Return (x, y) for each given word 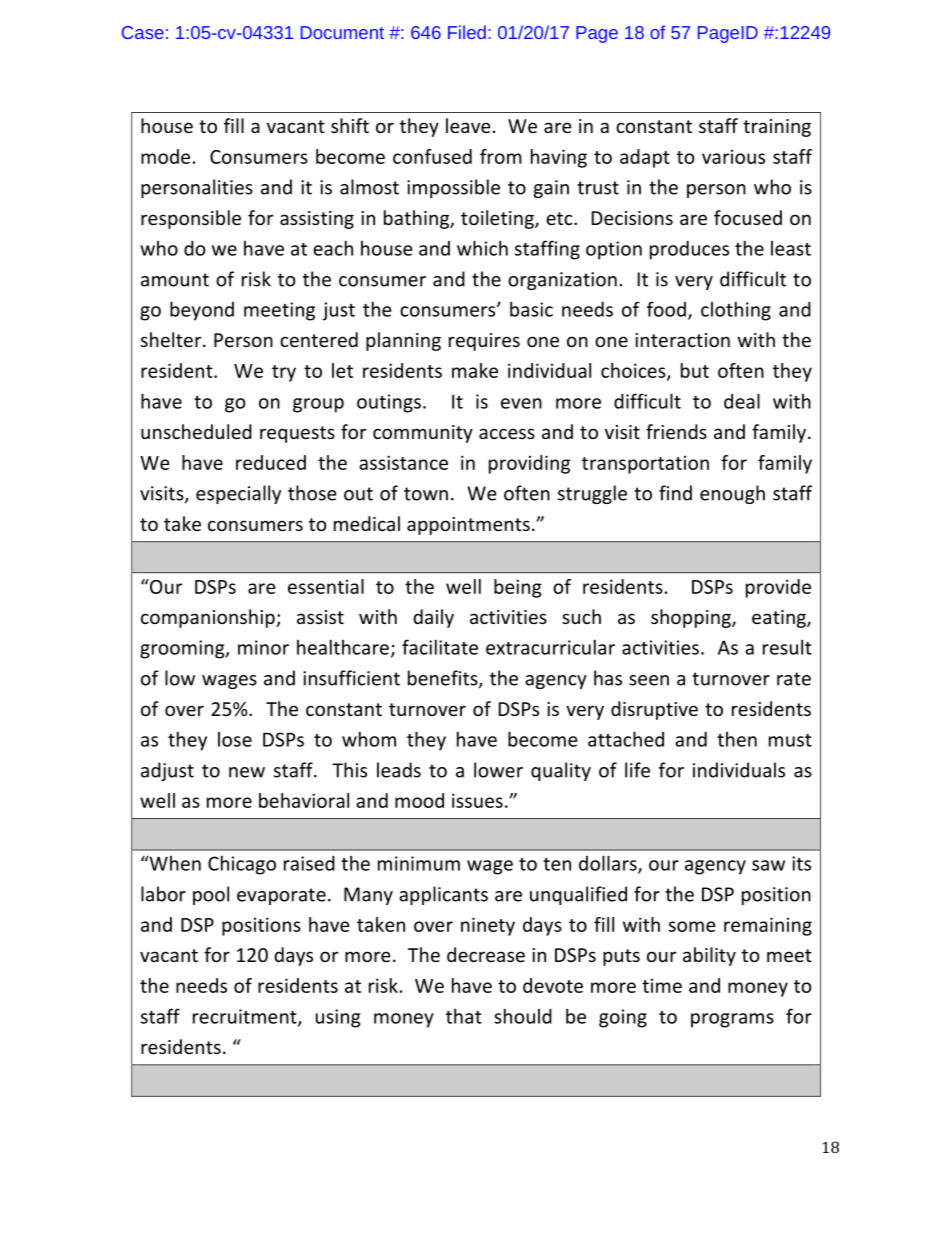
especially (238, 494)
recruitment (246, 1017)
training (777, 128)
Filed (467, 32)
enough (732, 494)
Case (143, 32)
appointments (468, 526)
